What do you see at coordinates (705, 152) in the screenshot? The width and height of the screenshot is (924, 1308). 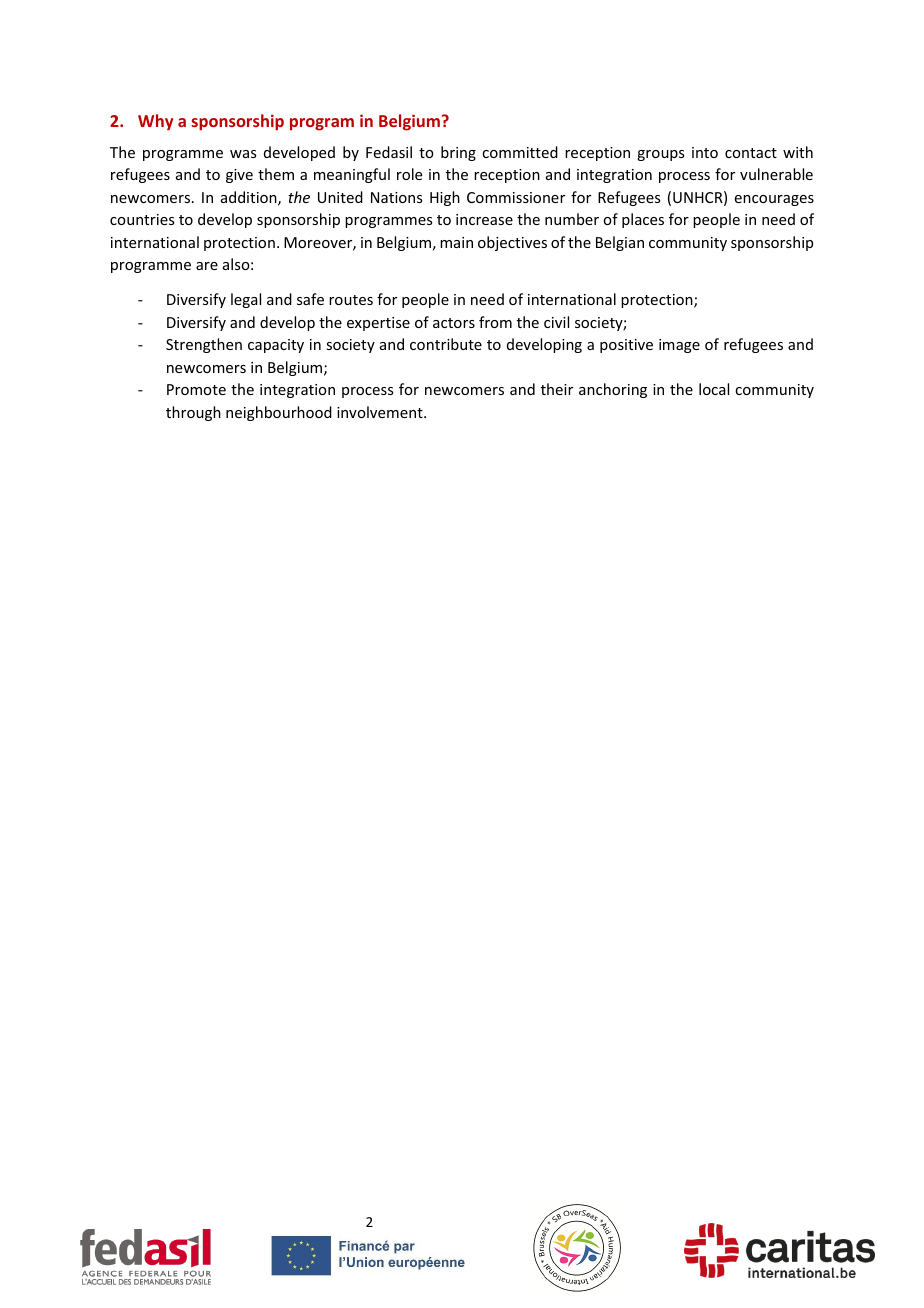 I see `into` at bounding box center [705, 152].
